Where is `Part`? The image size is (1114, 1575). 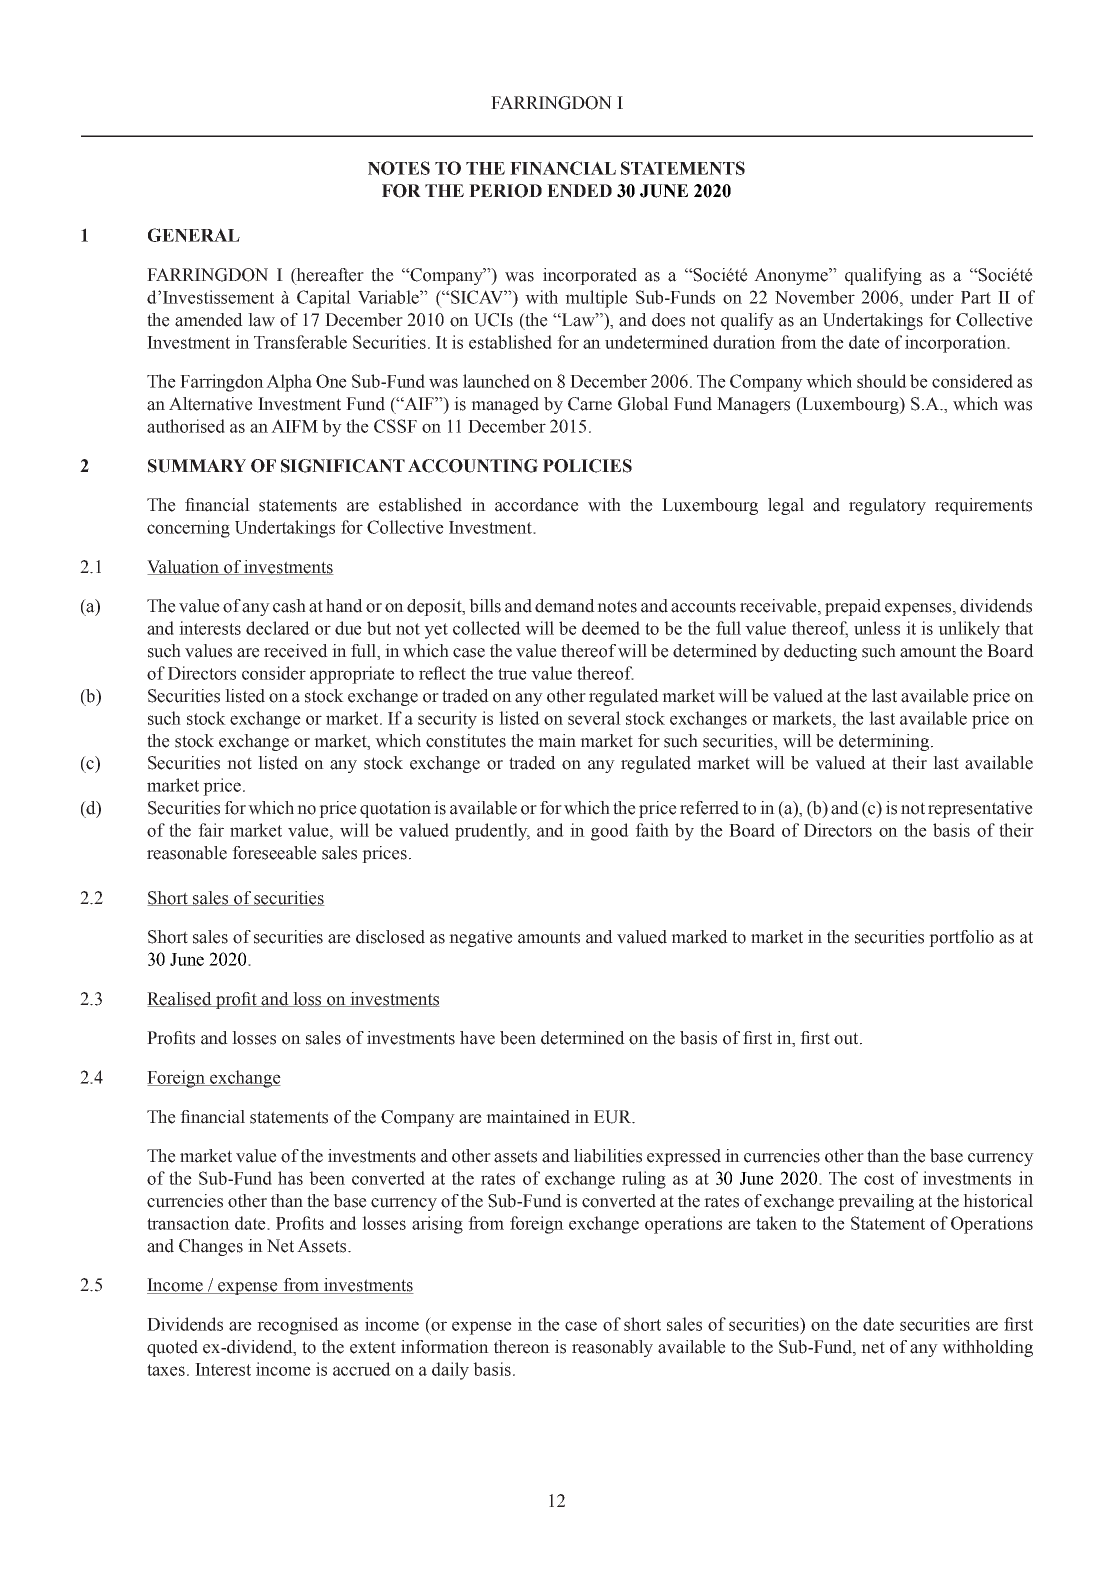 Part is located at coordinates (976, 297).
